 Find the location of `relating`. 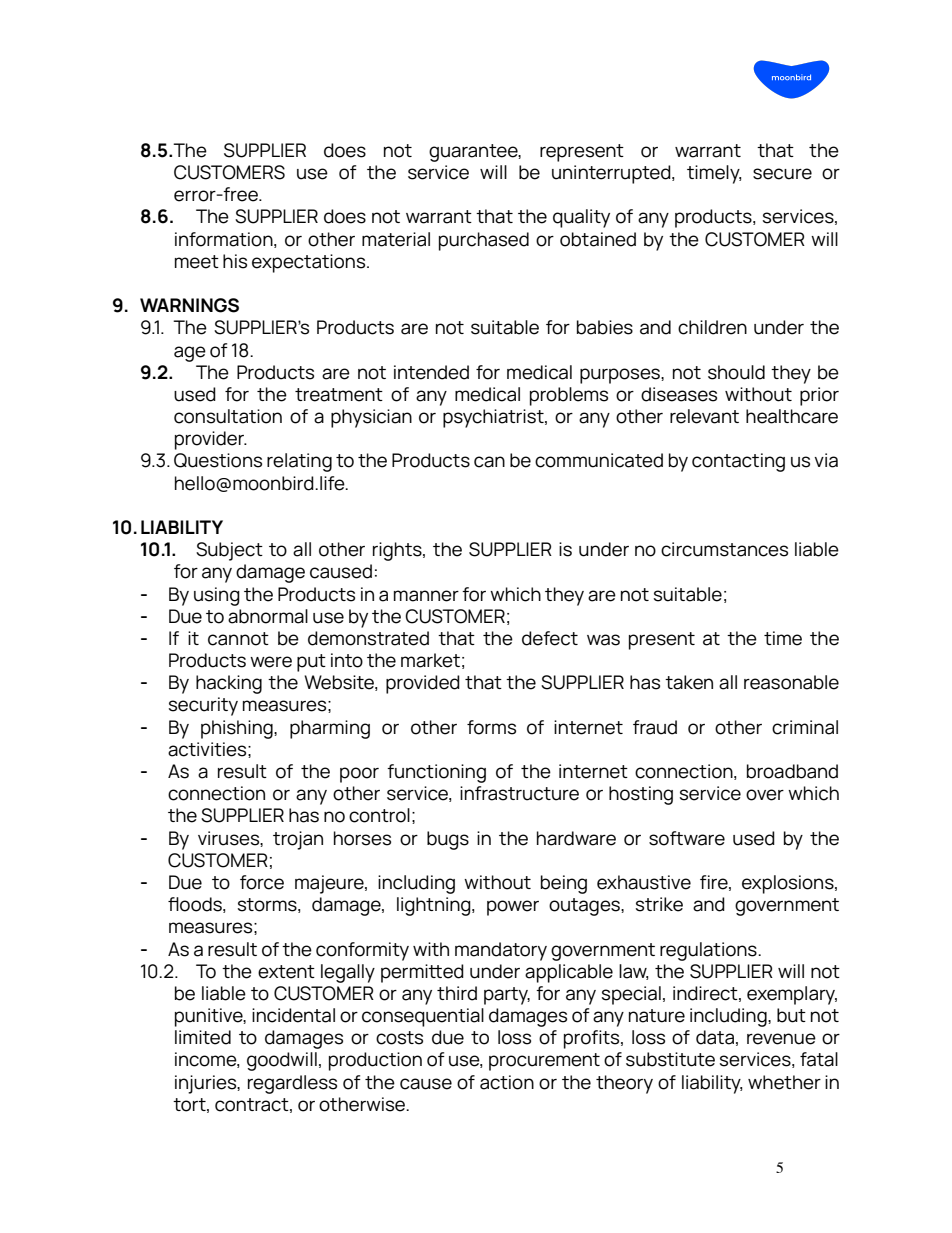

relating is located at coordinates (299, 462).
